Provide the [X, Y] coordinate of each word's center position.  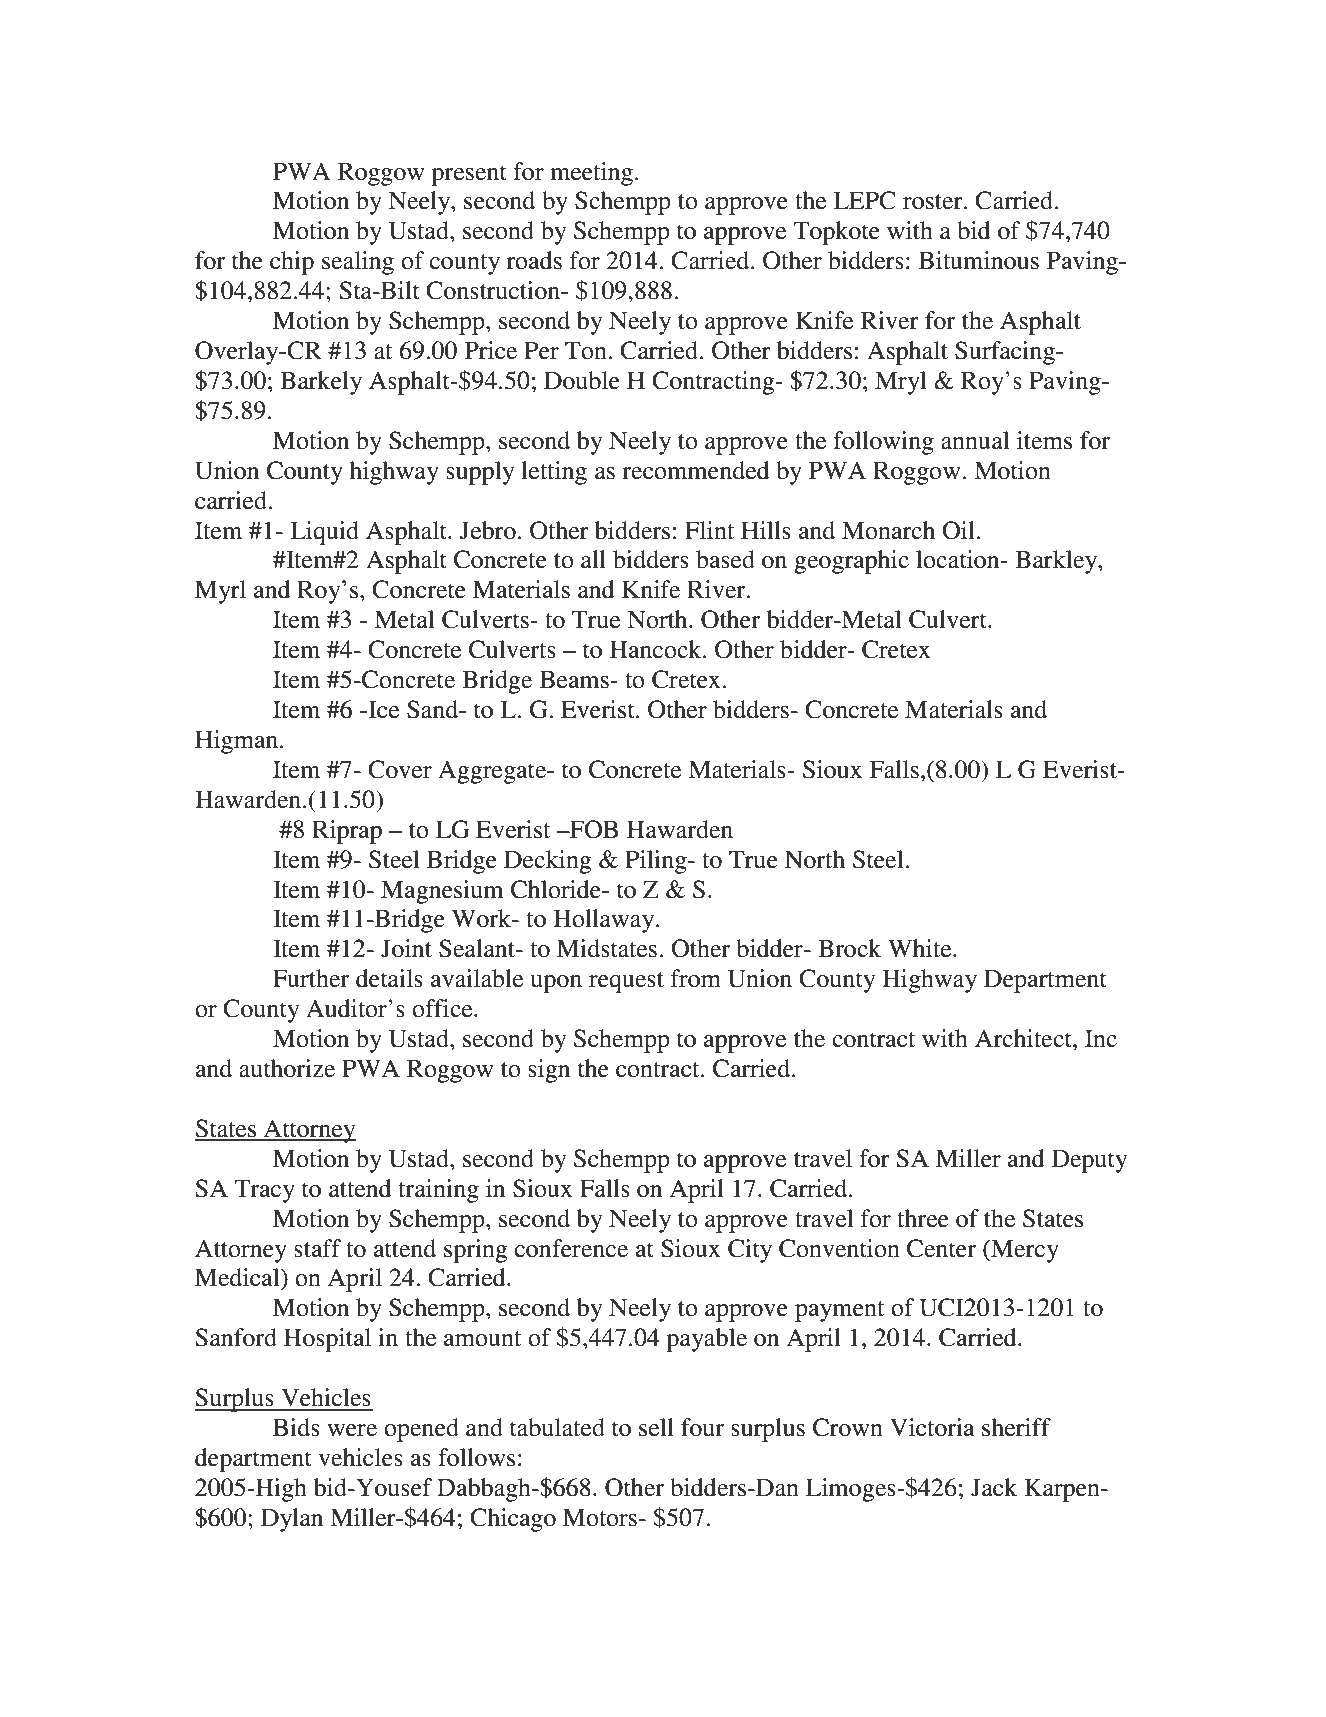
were [352, 1430]
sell [656, 1427]
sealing [358, 263]
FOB [593, 829]
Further [311, 978]
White [921, 948]
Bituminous [979, 260]
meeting [593, 174]
